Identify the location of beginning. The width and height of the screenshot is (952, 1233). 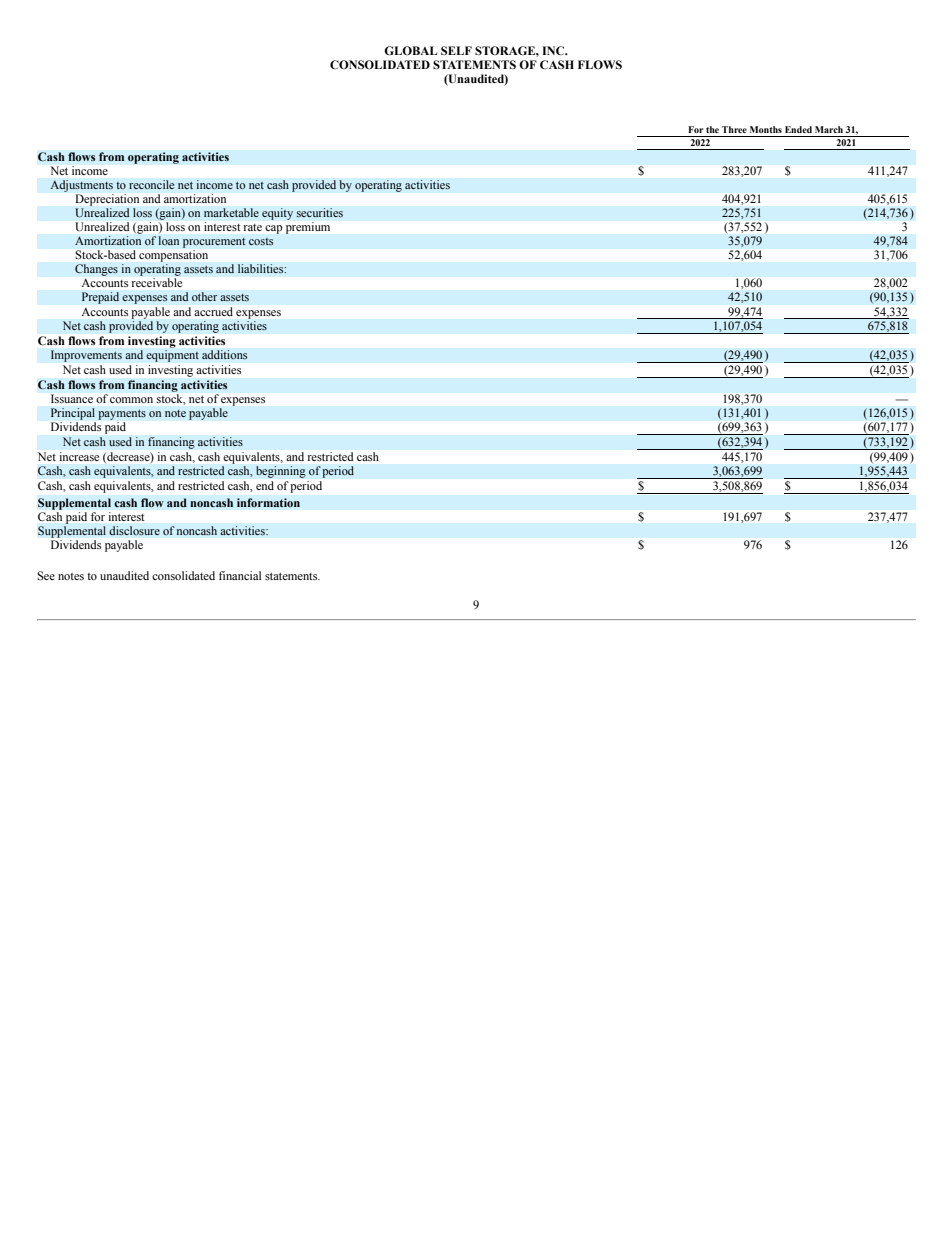
(281, 472).
